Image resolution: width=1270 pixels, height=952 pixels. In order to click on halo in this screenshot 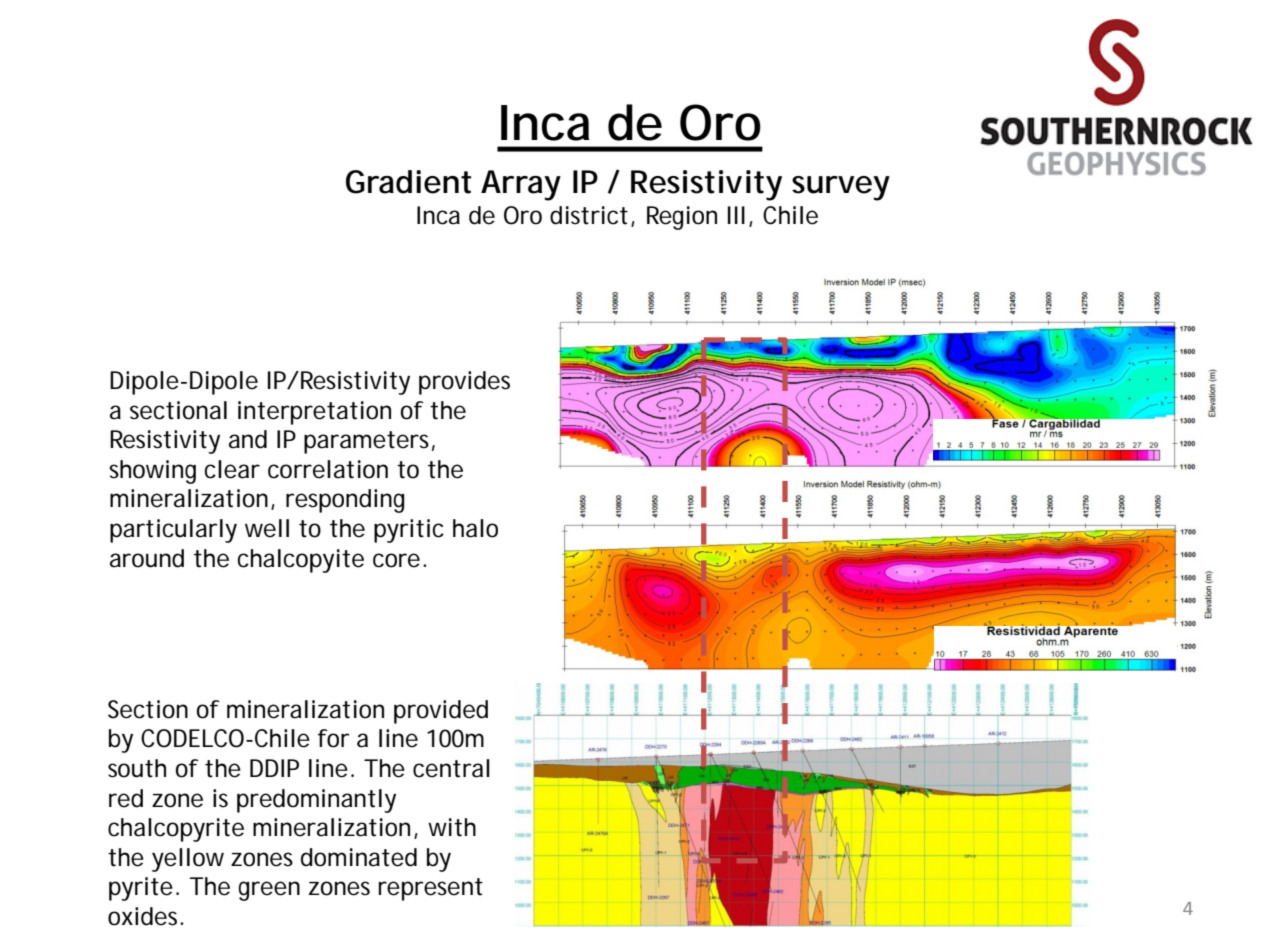, I will do `click(475, 528)`.
